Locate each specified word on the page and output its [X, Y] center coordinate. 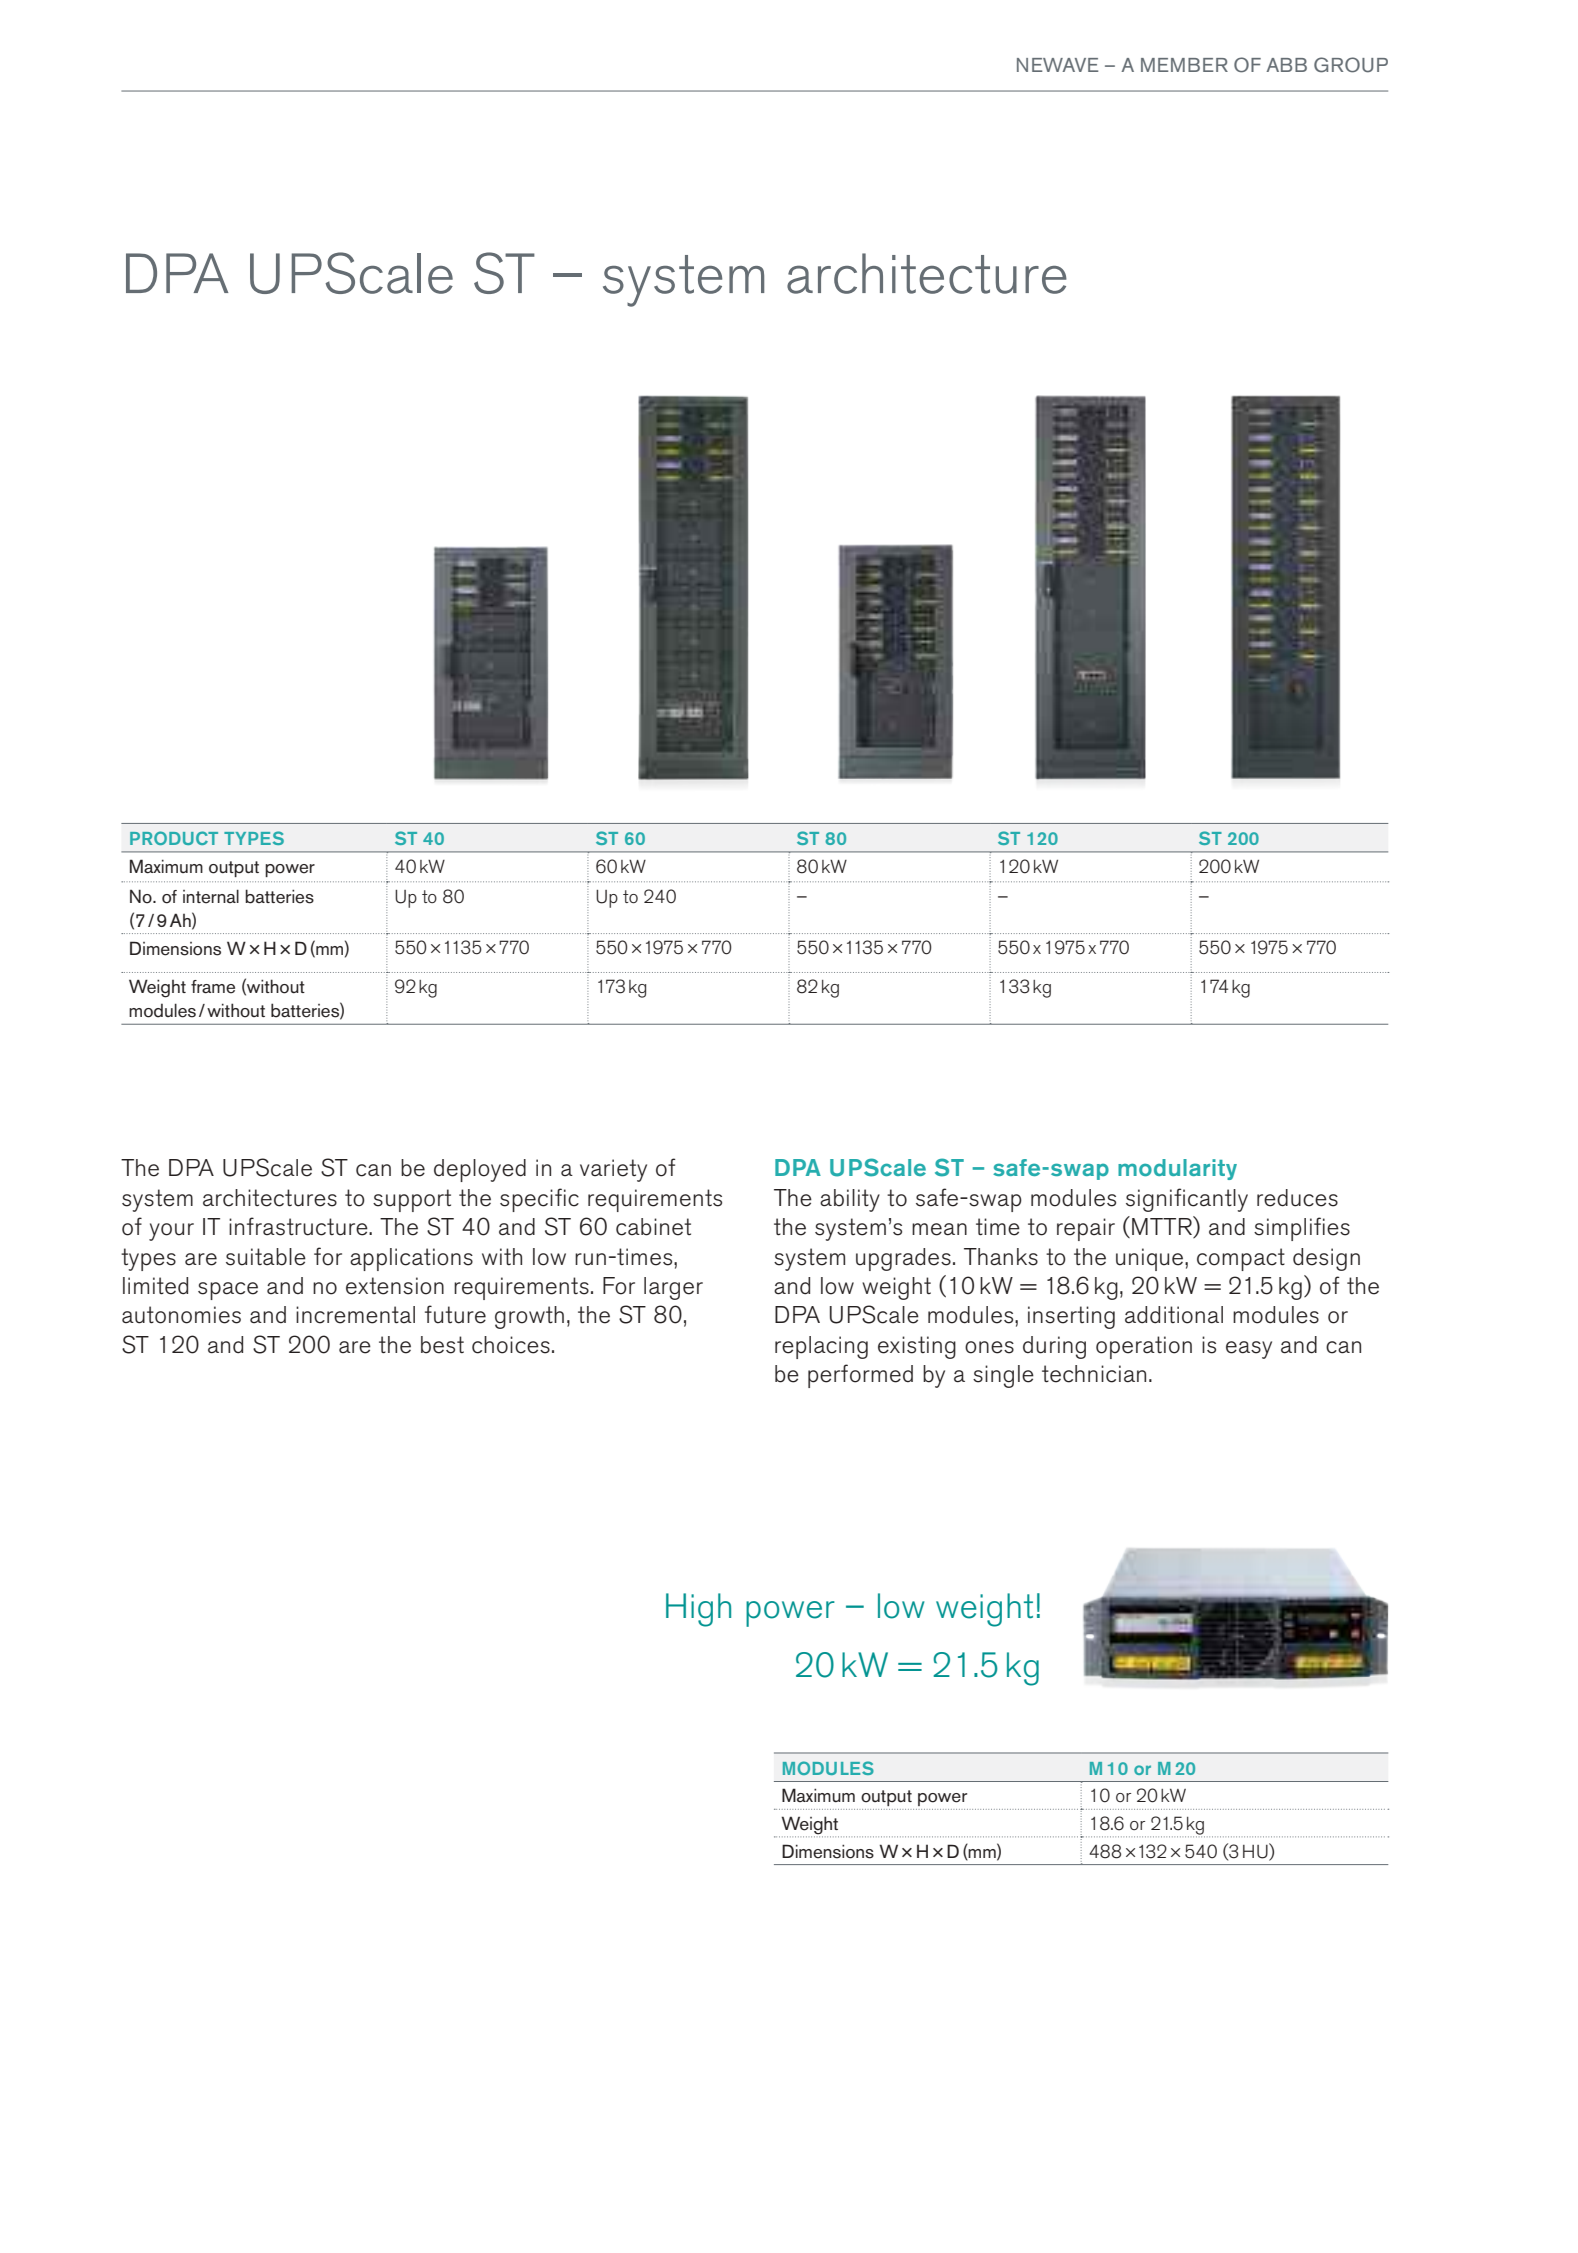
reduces [1297, 1198]
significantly [1187, 1200]
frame [213, 987]
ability [850, 1200]
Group [1351, 65]
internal [211, 896]
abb [1286, 65]
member [1184, 65]
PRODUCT [174, 838]
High [698, 1610]
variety [613, 1170]
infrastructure [299, 1226]
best [442, 1345]
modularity [1177, 1169]
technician [1094, 1374]
